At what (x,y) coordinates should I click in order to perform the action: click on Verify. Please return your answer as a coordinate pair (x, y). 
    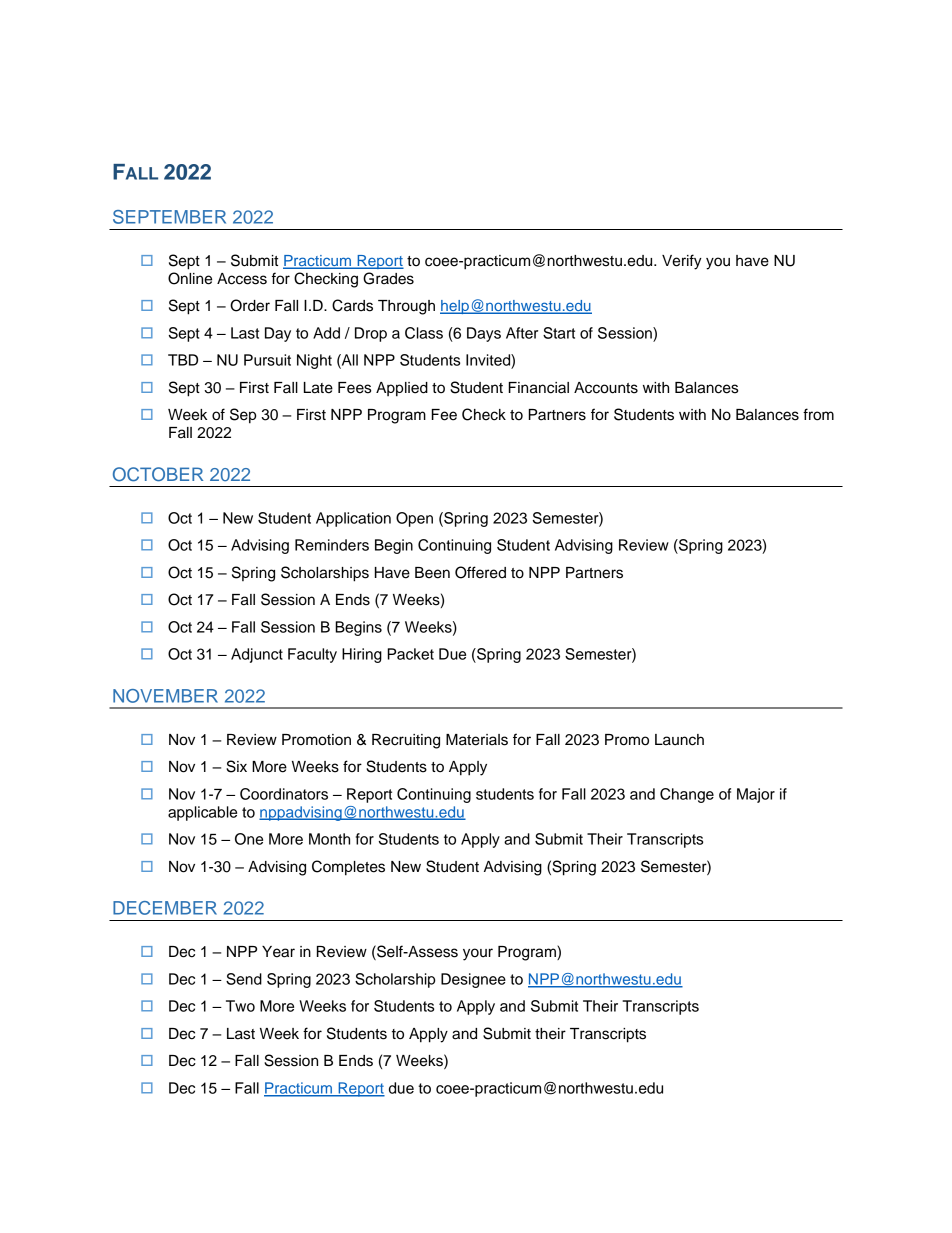
    Looking at the image, I should click on (682, 262).
